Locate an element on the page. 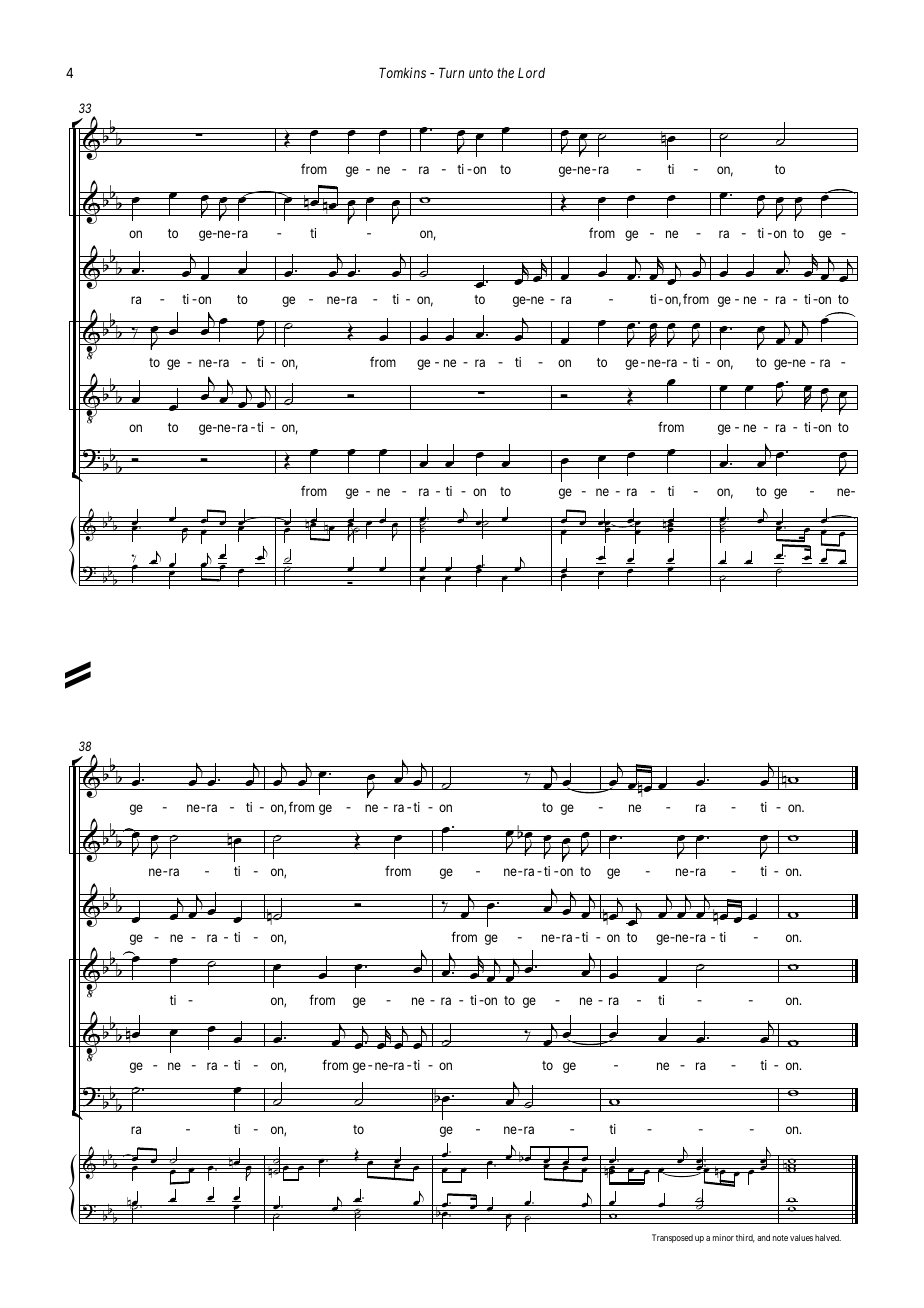 The width and height of the image is (924, 1308). third is located at coordinates (745, 1238).
